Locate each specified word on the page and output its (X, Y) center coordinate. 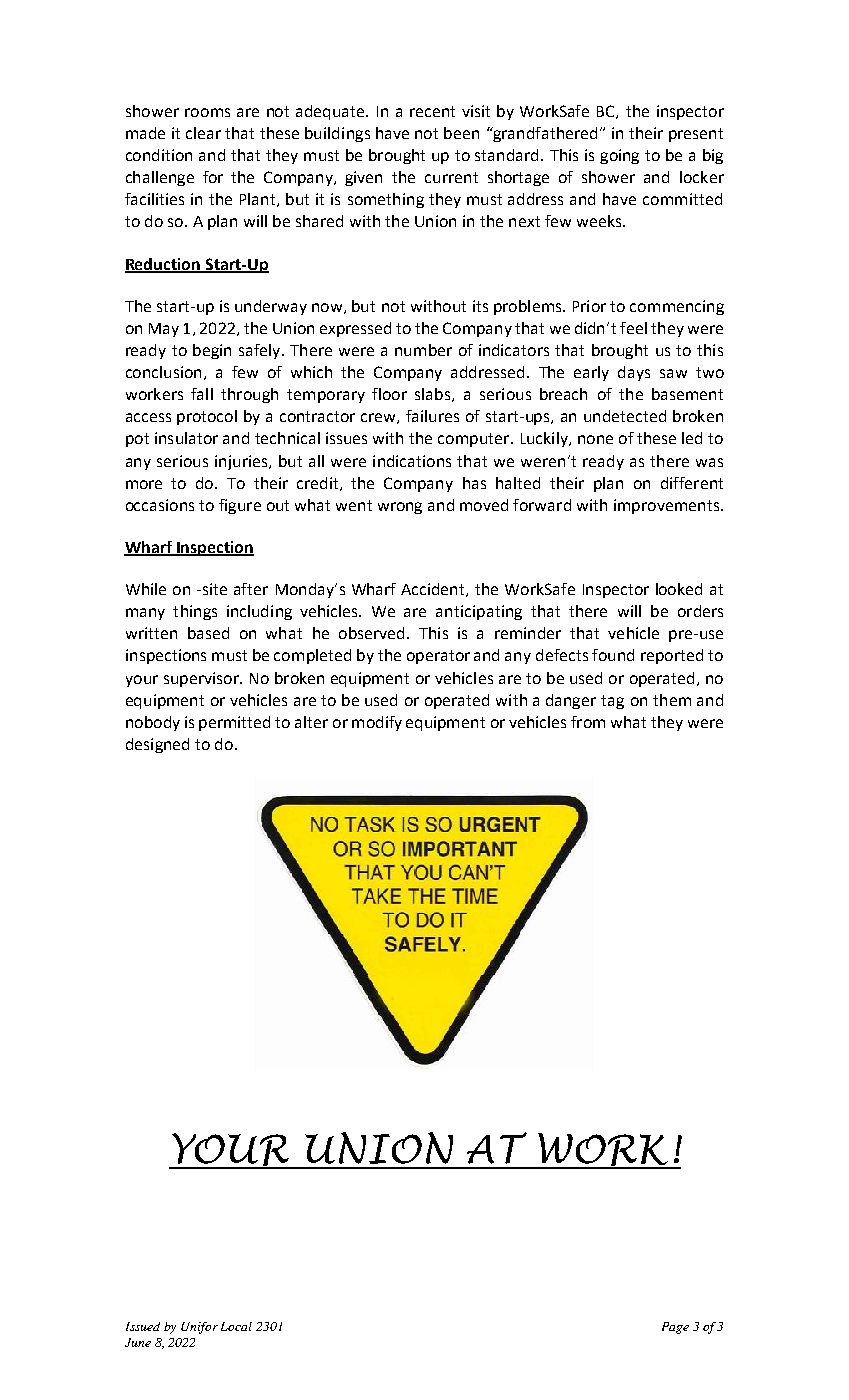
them (672, 700)
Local (236, 1326)
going (619, 156)
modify (377, 723)
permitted (234, 723)
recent (432, 111)
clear (203, 133)
